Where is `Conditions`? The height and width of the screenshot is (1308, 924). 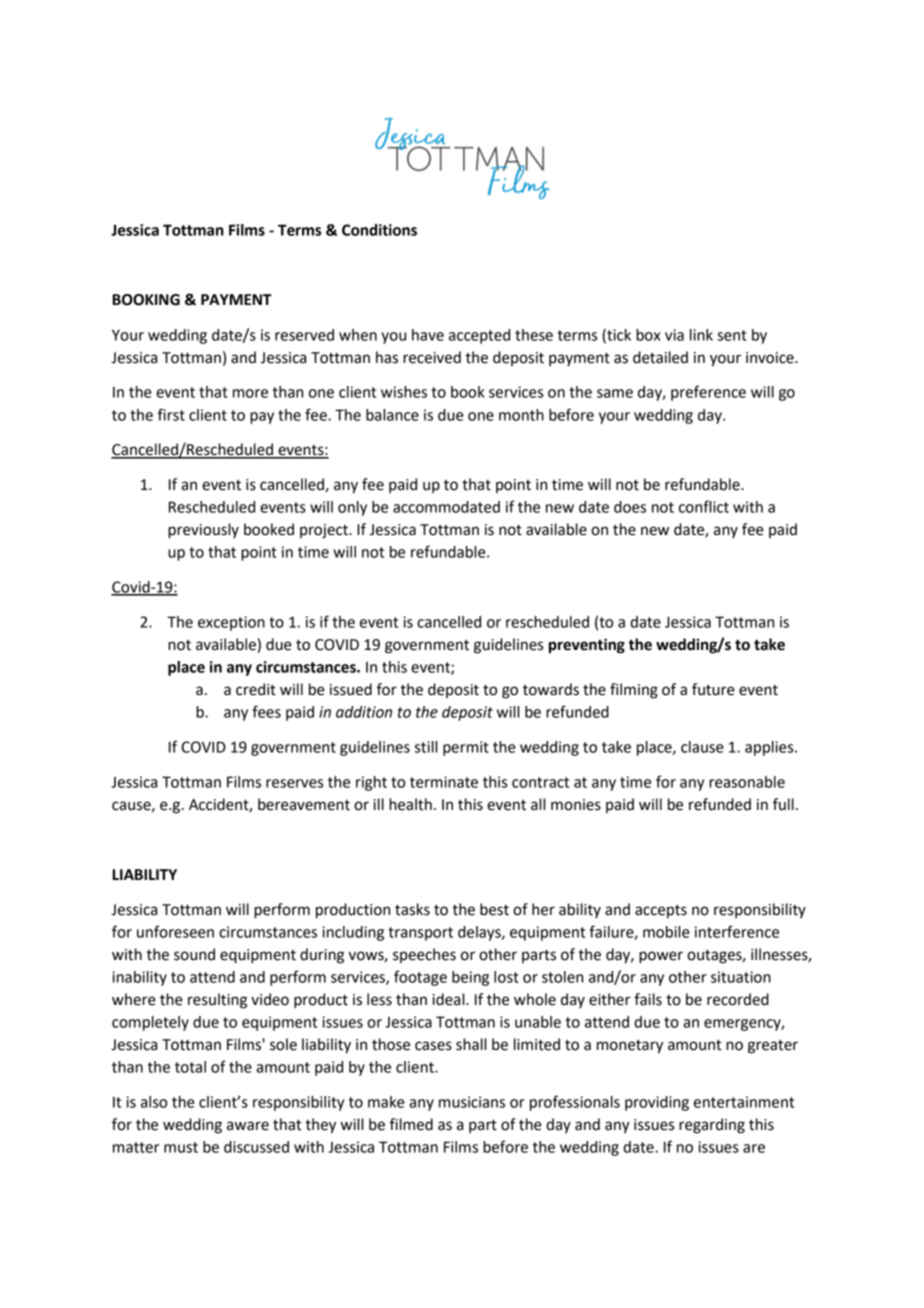 Conditions is located at coordinates (379, 230).
